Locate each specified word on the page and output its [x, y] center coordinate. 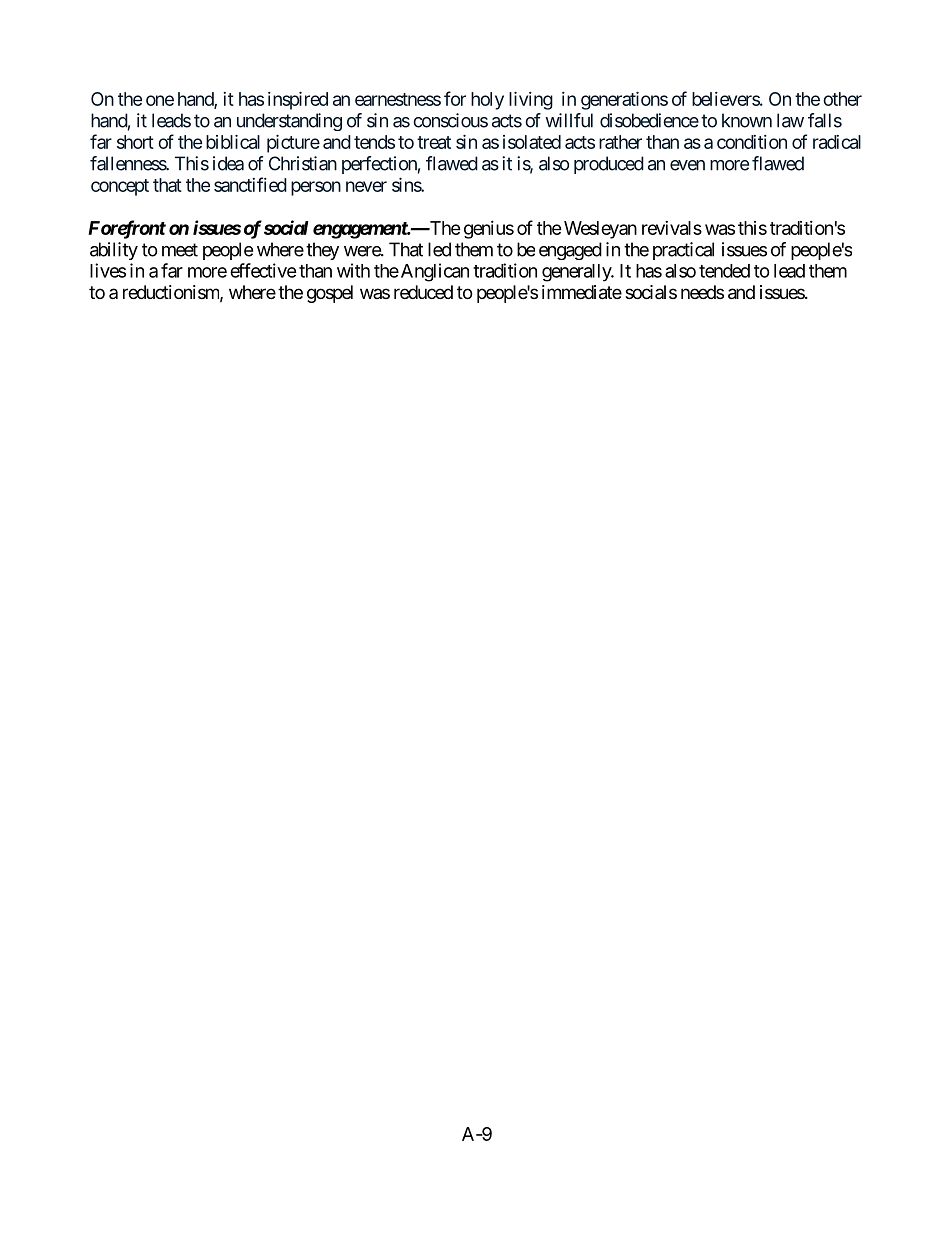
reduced [423, 292]
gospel [330, 294]
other [842, 99]
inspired [298, 101]
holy [487, 101]
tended [724, 271]
